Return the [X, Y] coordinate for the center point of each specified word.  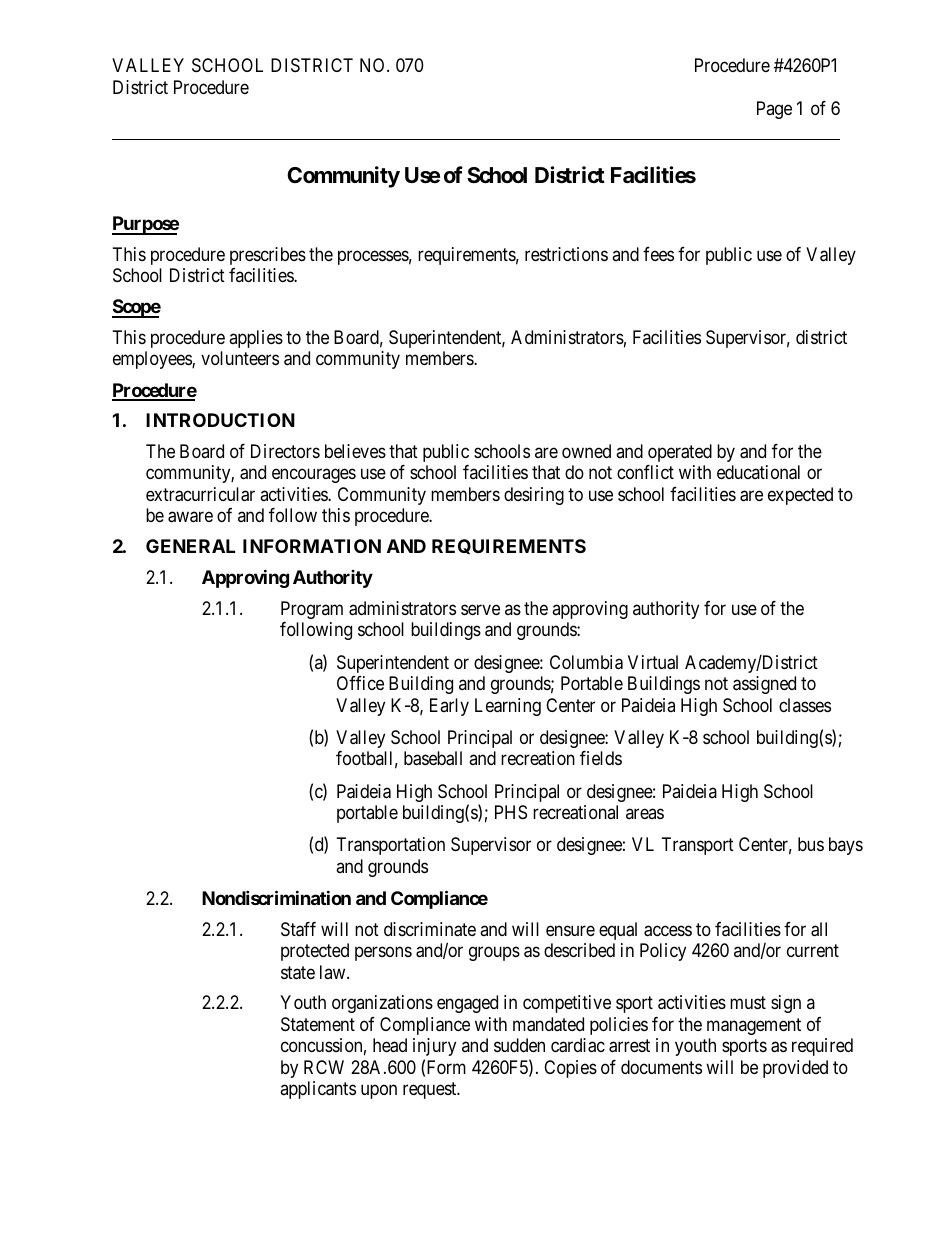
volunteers [240, 358]
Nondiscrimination [276, 897]
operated [680, 453]
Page [774, 110]
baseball [433, 758]
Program [312, 610]
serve [480, 609]
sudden [519, 1045]
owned [586, 451]
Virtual [653, 662]
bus [811, 844]
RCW [324, 1067]
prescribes [268, 256]
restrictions [566, 254]
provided [795, 1069]
